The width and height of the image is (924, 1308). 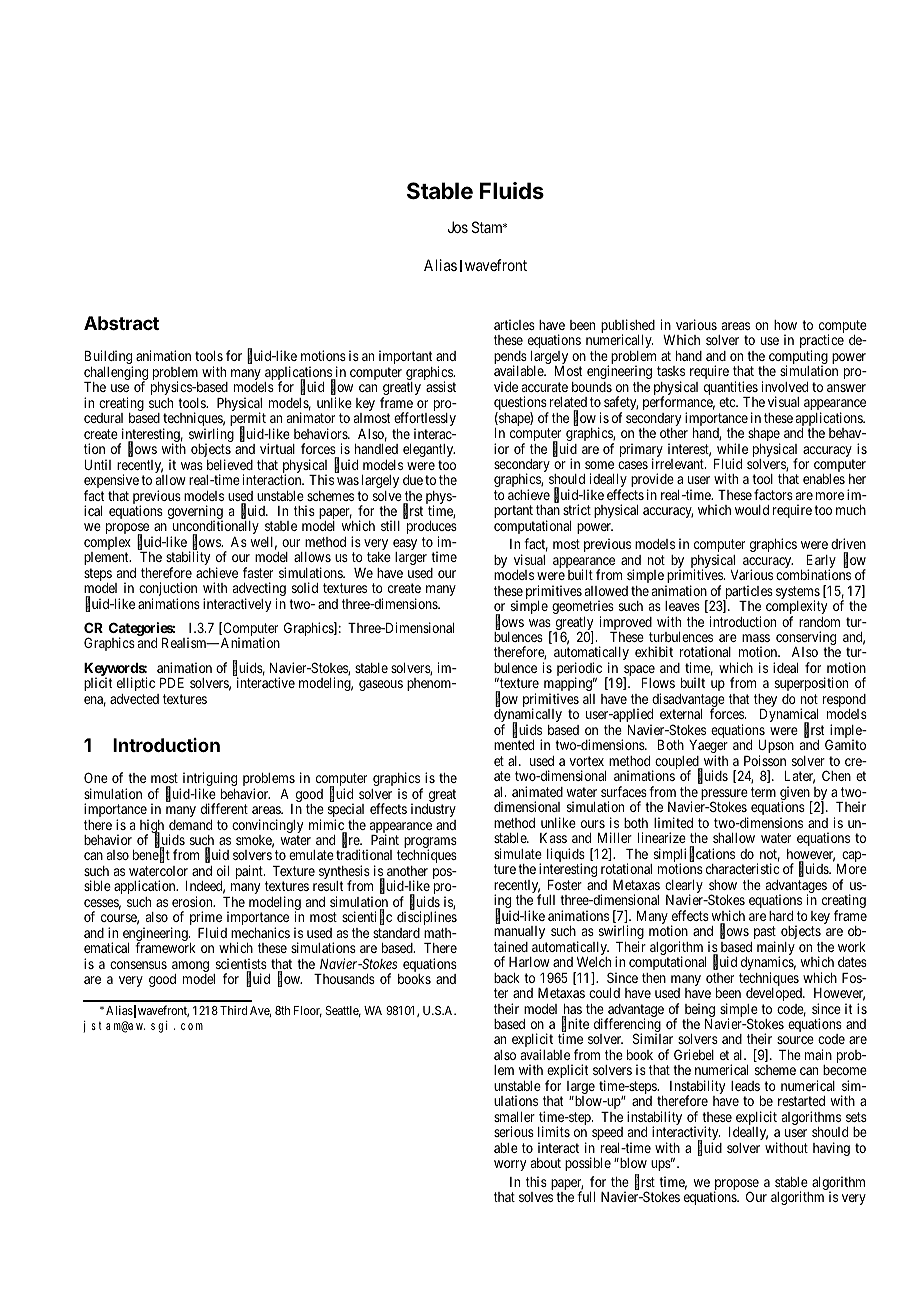 What do you see at coordinates (822, 342) in the image?
I see `practice` at bounding box center [822, 342].
